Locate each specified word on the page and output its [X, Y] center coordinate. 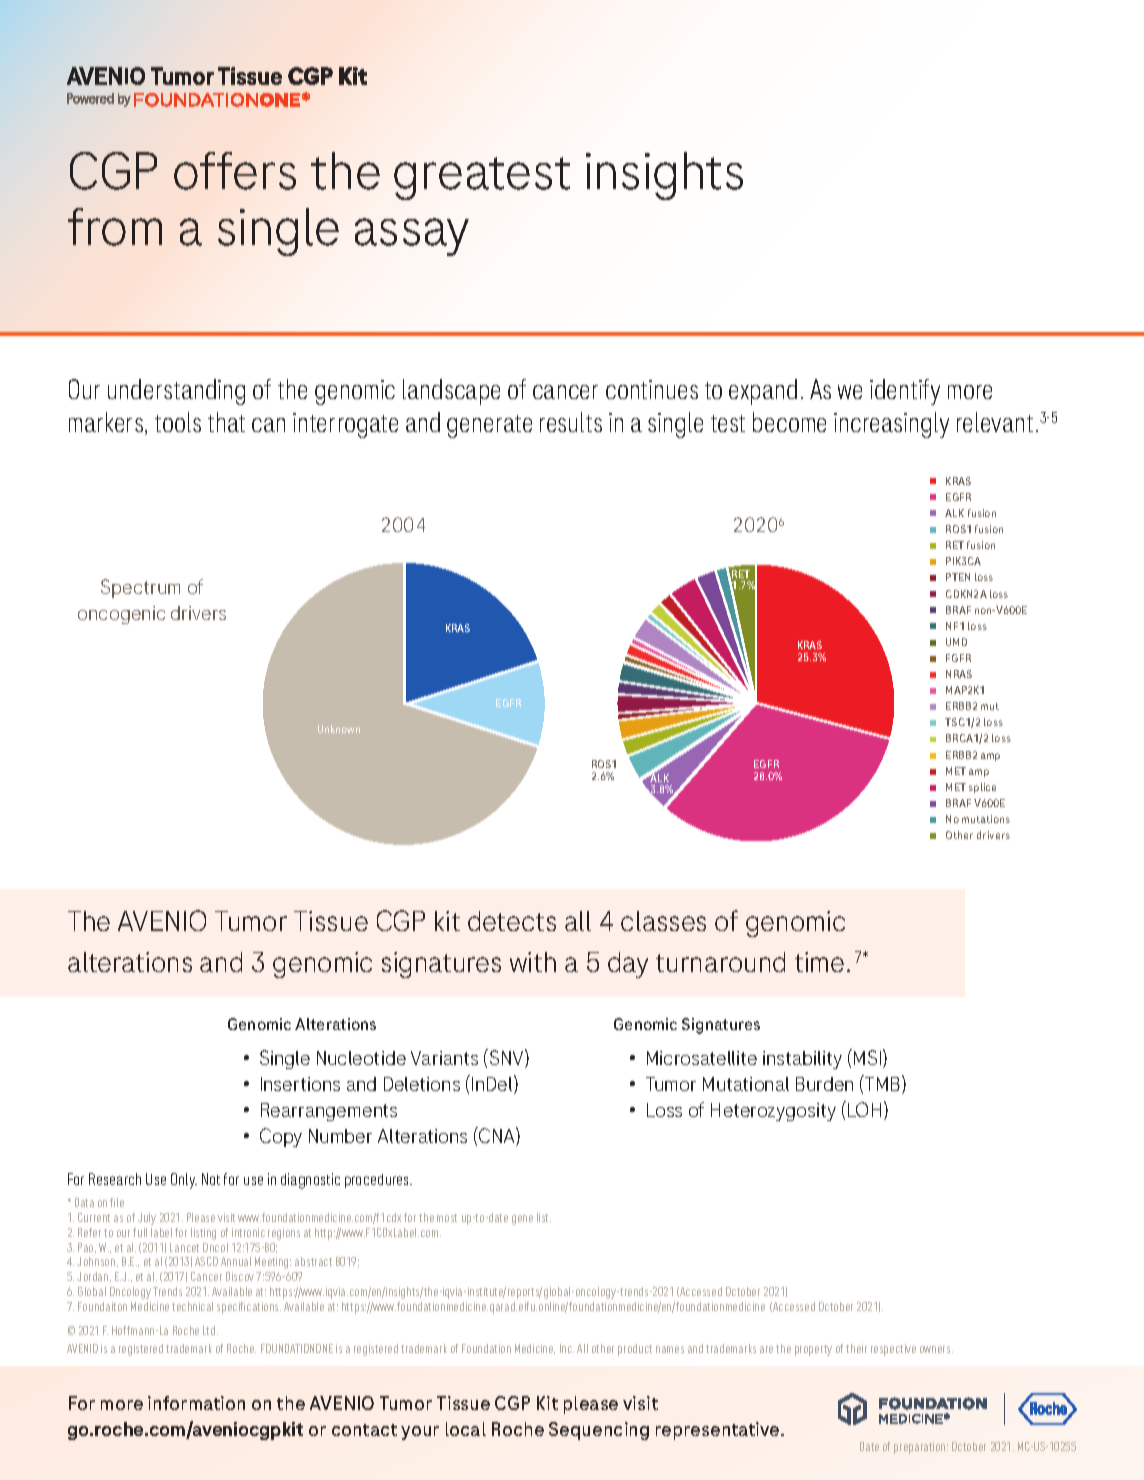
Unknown [339, 729]
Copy [281, 1137]
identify [905, 392]
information [196, 1403]
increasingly [891, 425]
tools [178, 422]
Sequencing [599, 1431]
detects [512, 921]
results [571, 422]
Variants [444, 1058]
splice [982, 788]
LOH [864, 1109]
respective [893, 1350]
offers [235, 171]
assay [412, 237]
